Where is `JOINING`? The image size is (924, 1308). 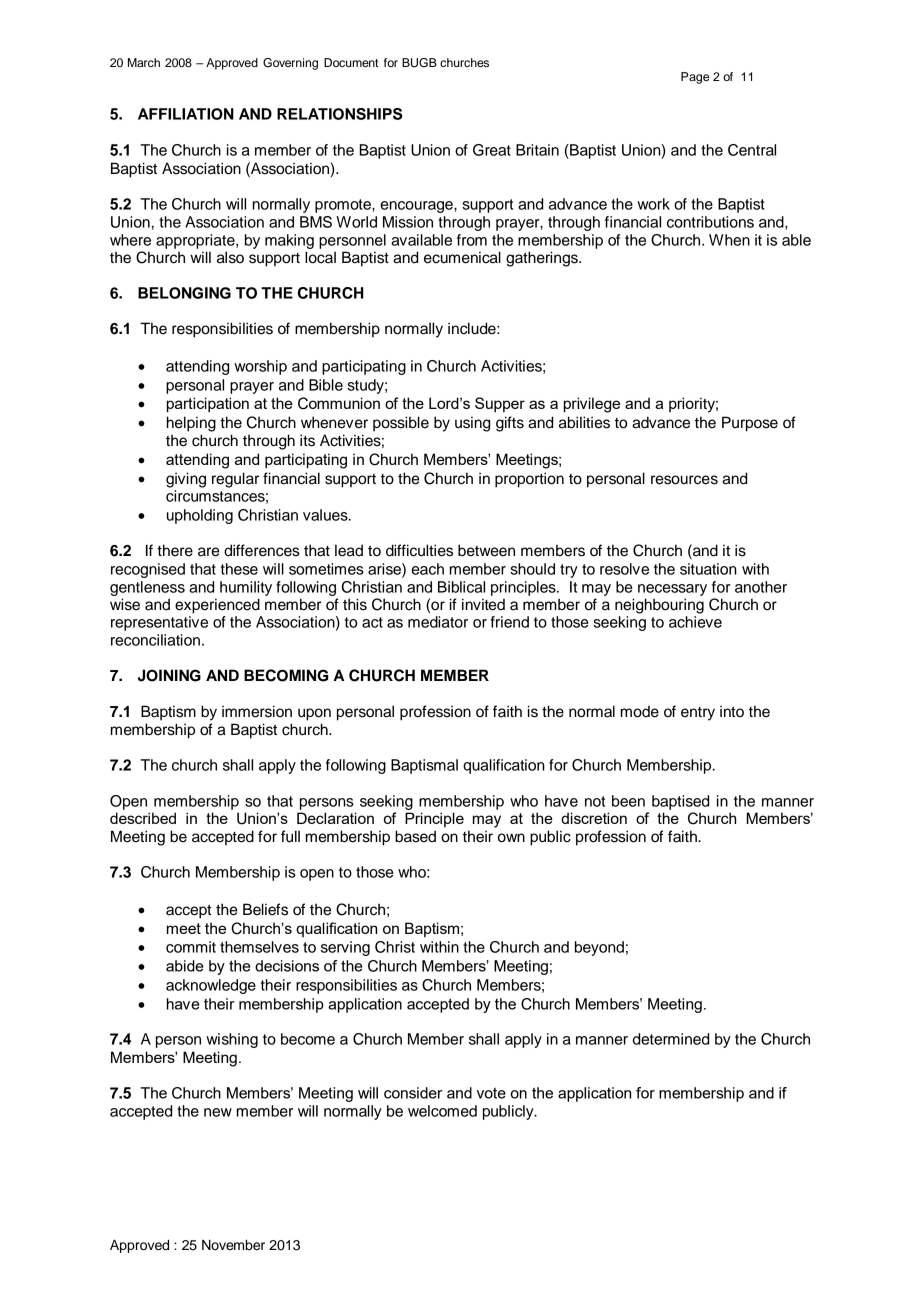
JOINING is located at coordinates (169, 675).
